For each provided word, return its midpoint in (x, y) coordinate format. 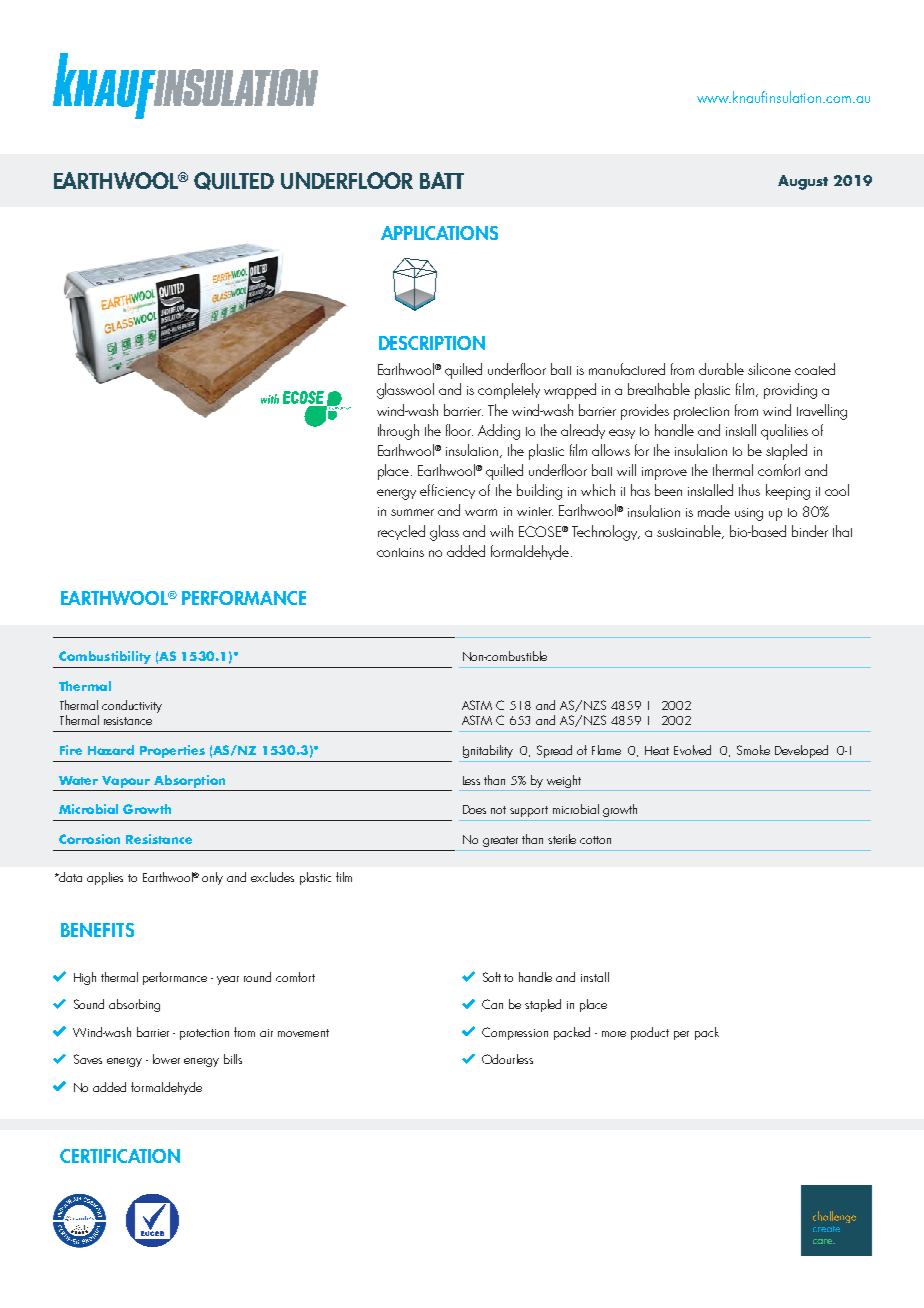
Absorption (189, 781)
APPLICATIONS (439, 233)
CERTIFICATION (120, 1156)
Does (474, 809)
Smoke (753, 750)
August (803, 182)
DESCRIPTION (432, 343)
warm (481, 512)
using (749, 514)
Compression (515, 1033)
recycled (401, 532)
